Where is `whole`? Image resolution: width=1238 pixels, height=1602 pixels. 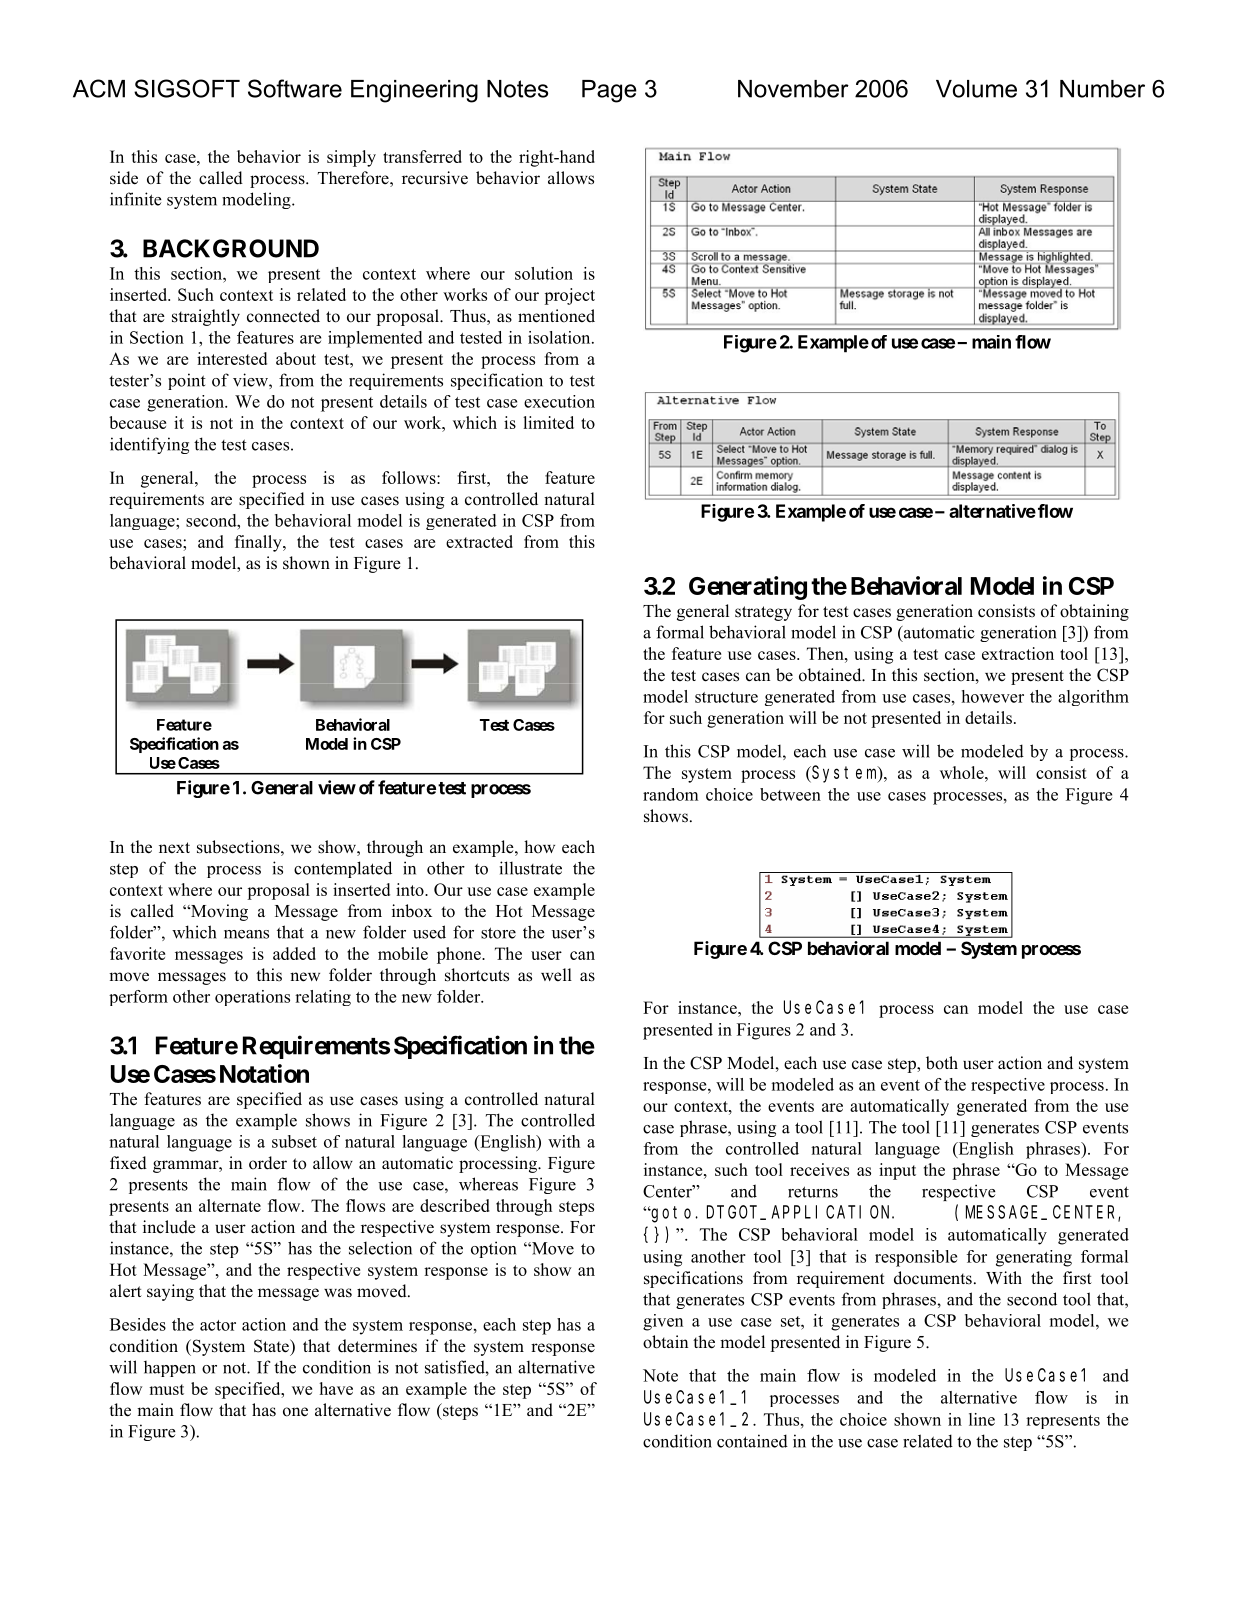
whole is located at coordinates (963, 772).
